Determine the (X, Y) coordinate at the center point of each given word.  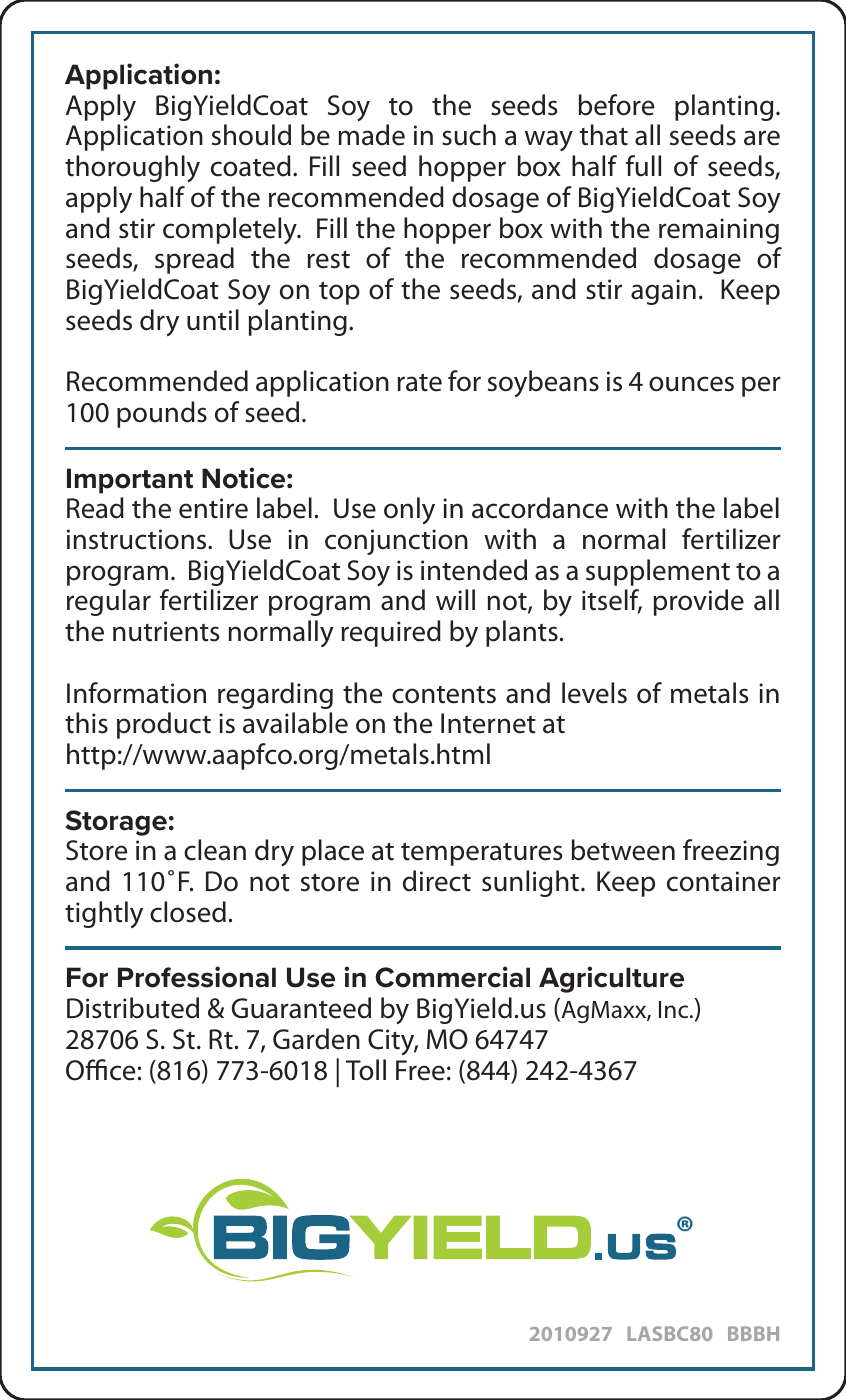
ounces (691, 384)
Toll (366, 1070)
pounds (162, 414)
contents (444, 695)
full (643, 166)
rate (419, 383)
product (164, 725)
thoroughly (132, 168)
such (469, 135)
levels (594, 693)
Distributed (133, 1008)
